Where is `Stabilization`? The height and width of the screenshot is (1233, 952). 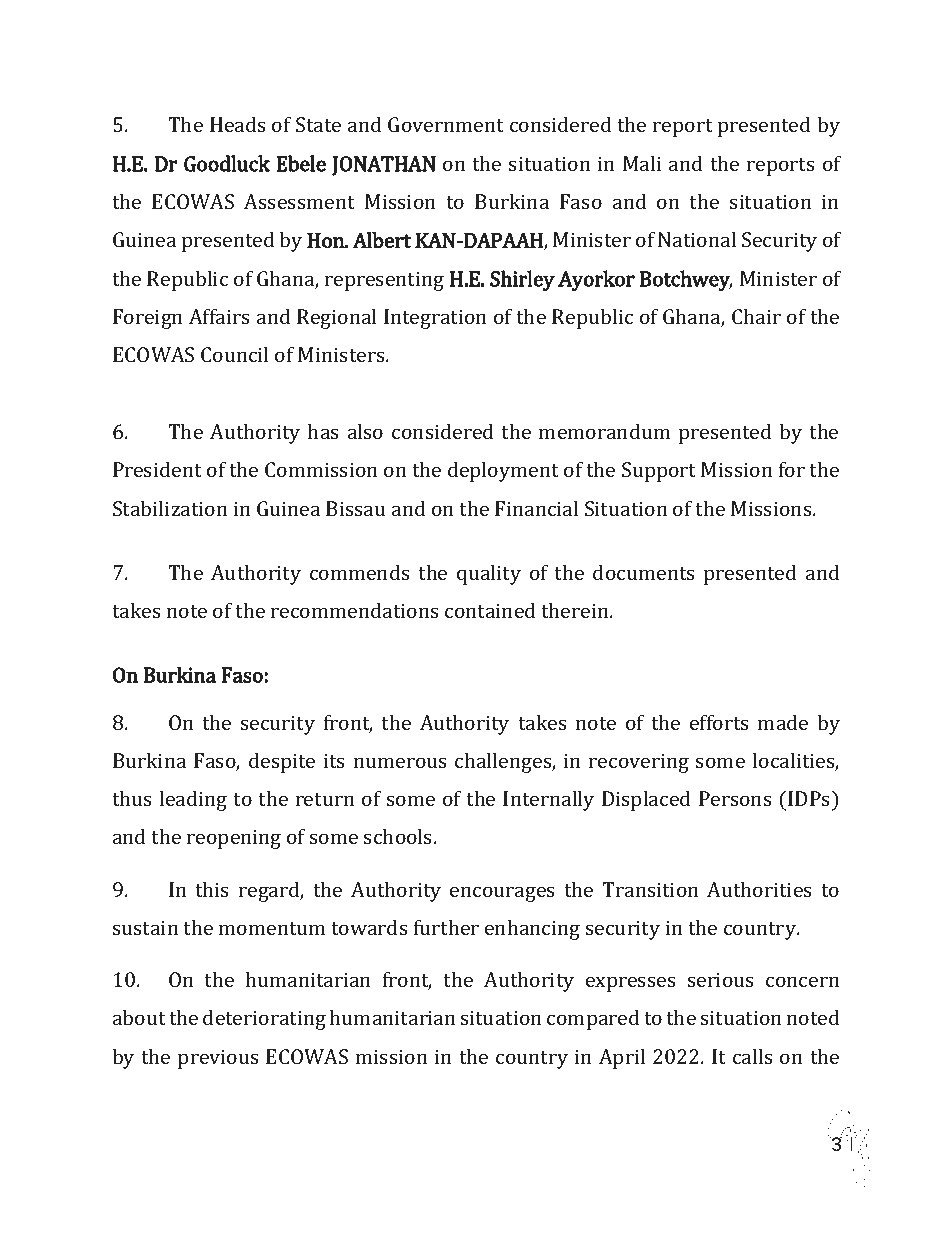
Stabilization is located at coordinates (170, 508).
